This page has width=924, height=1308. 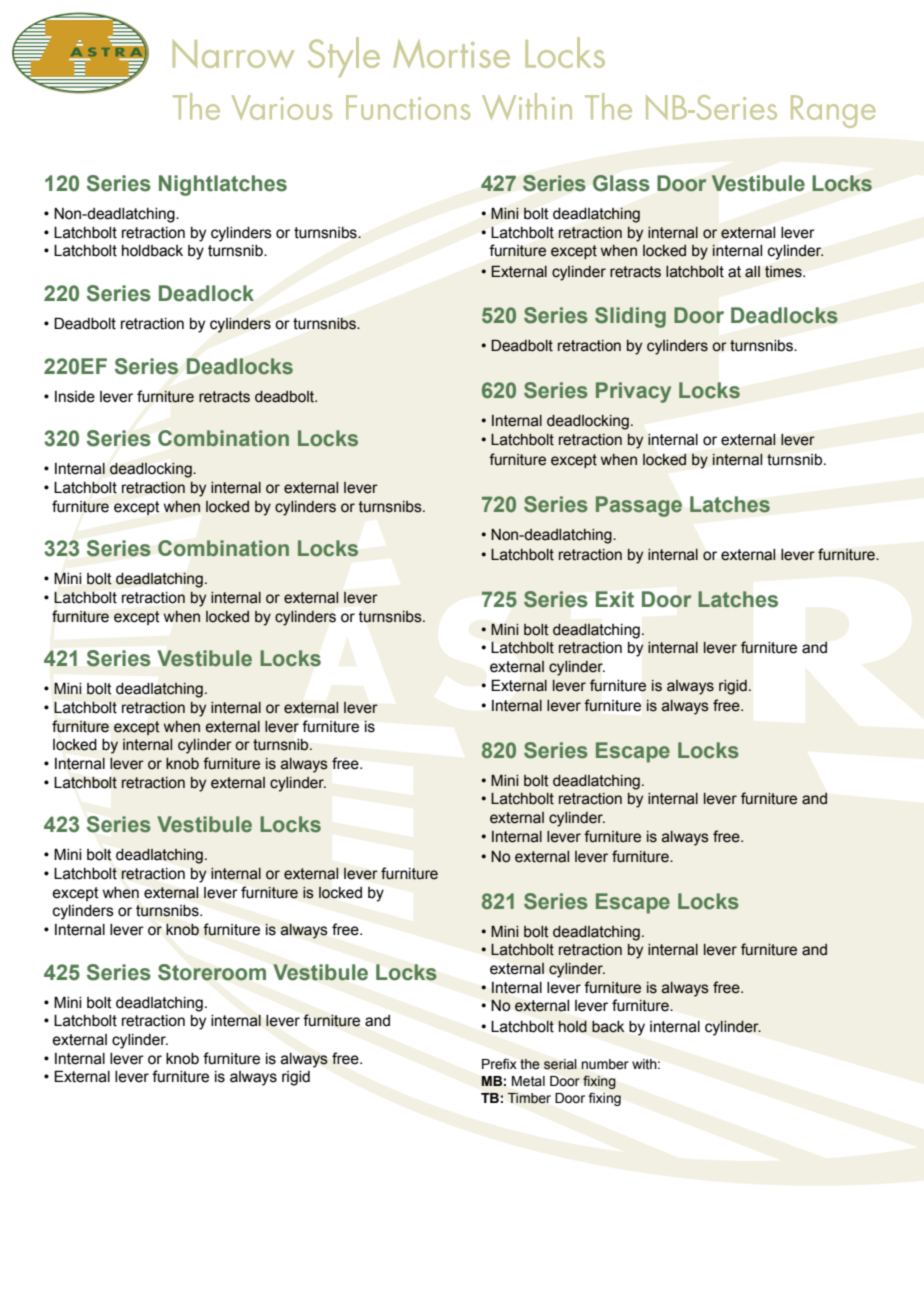 What do you see at coordinates (212, 972) in the page?
I see `Storeroom` at bounding box center [212, 972].
